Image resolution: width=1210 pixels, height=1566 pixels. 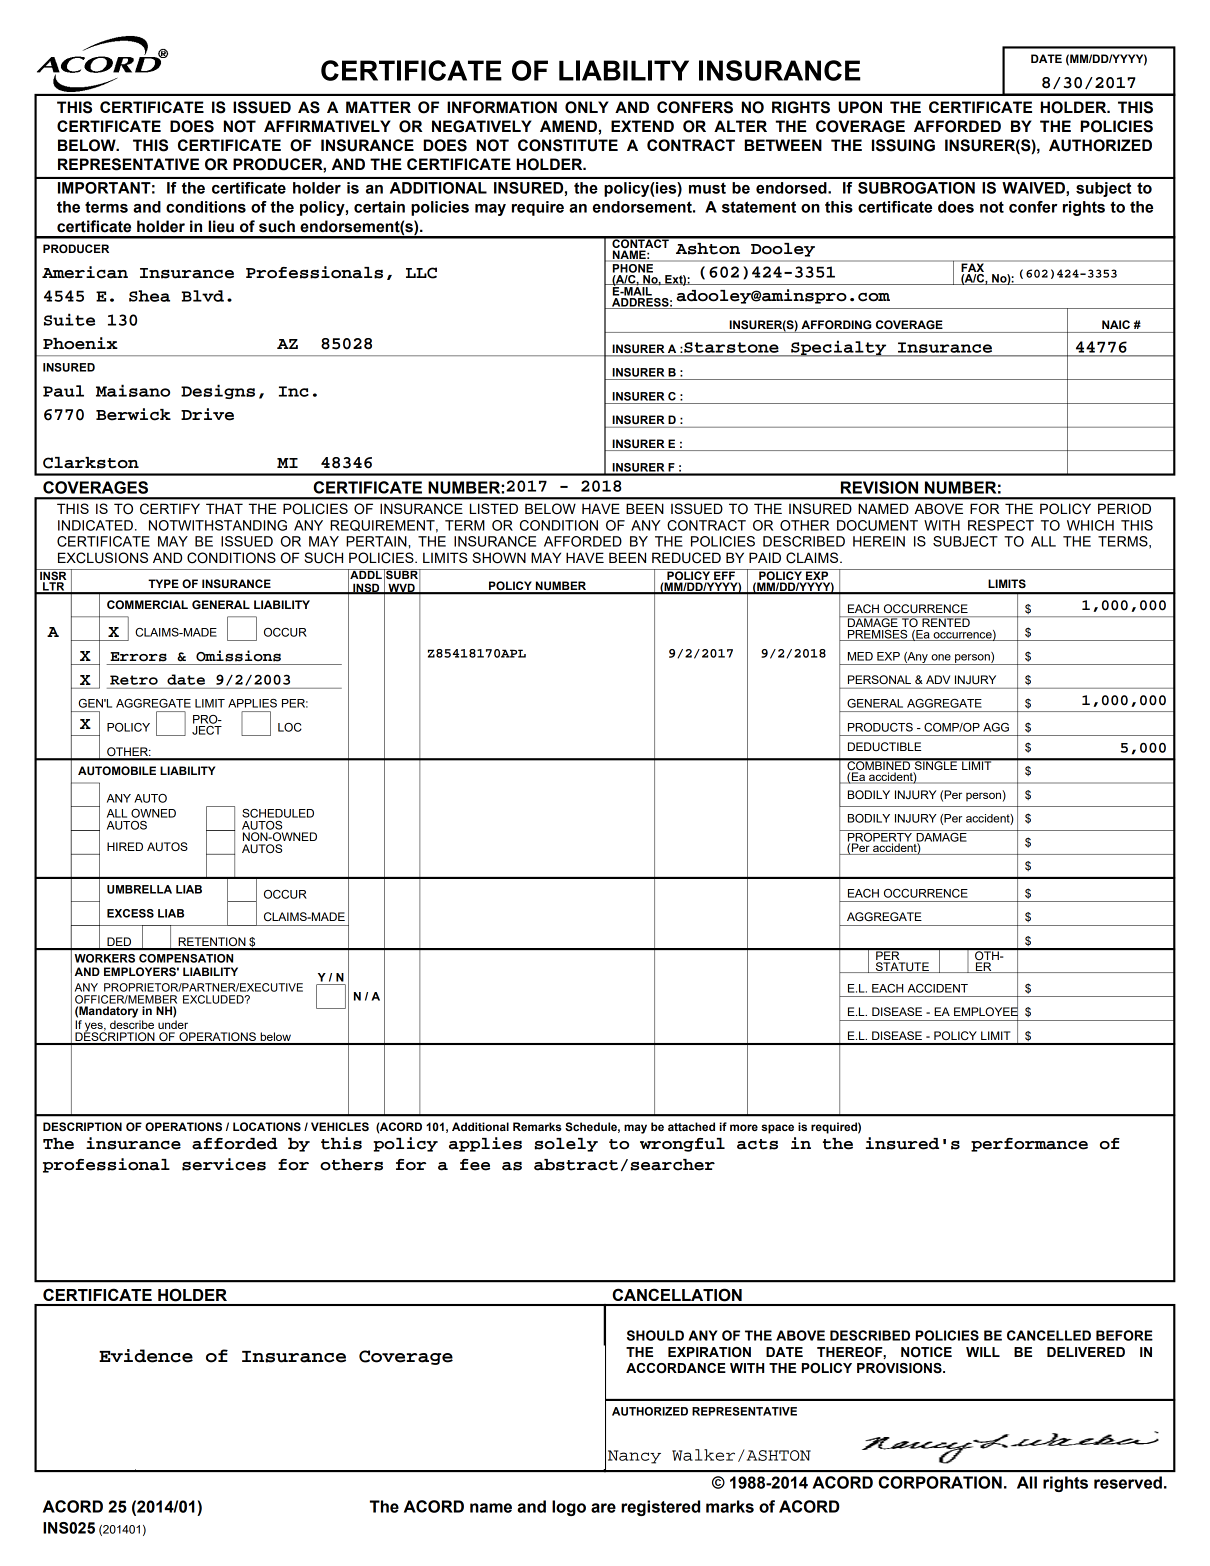 I want to click on DEDUCTIBLE, so click(x=884, y=746).
